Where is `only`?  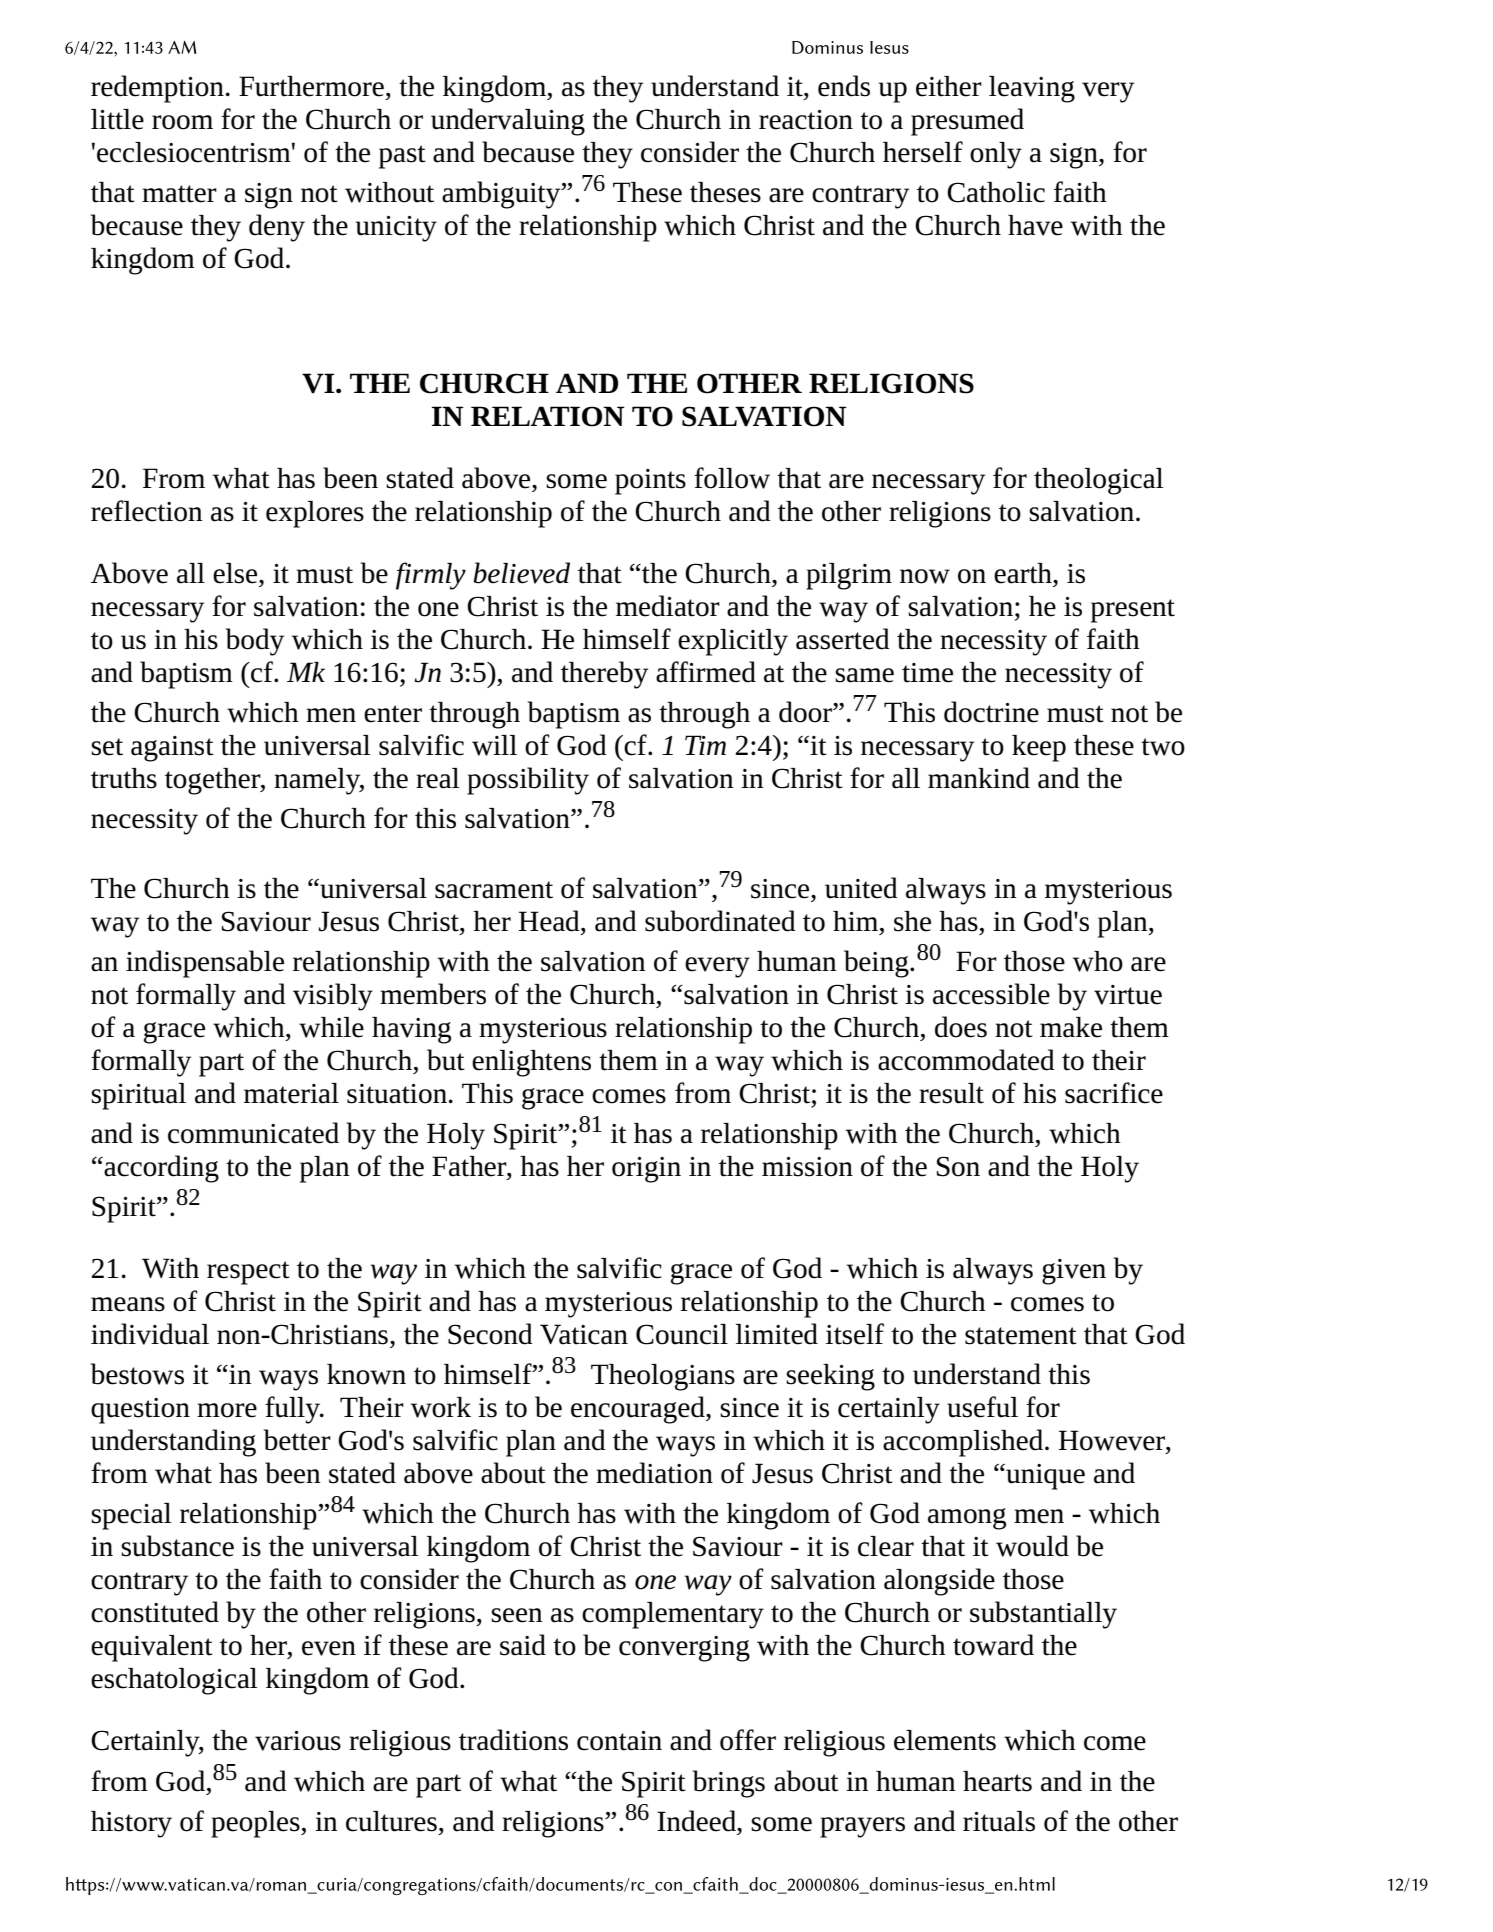
only is located at coordinates (996, 155).
